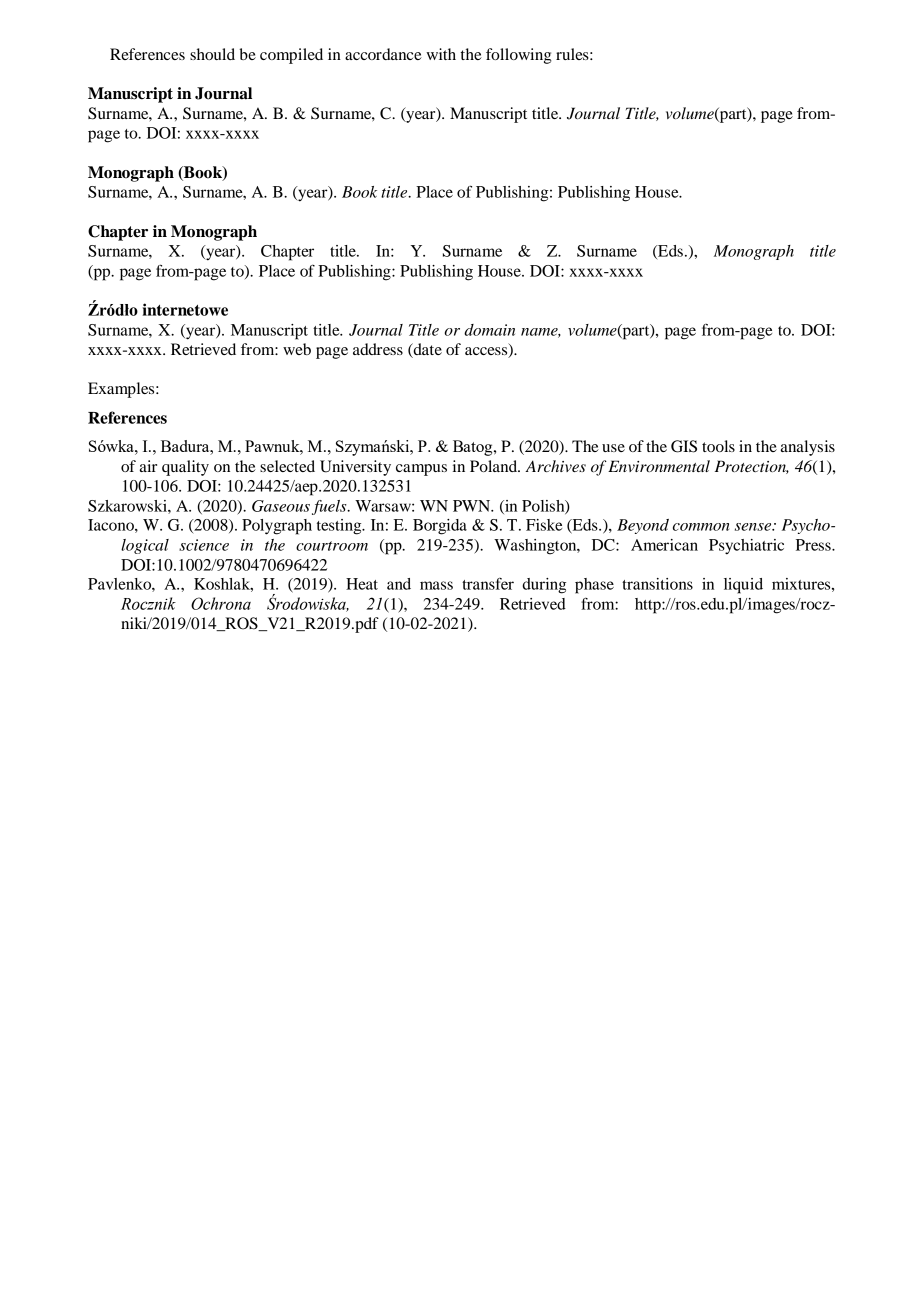 Image resolution: width=924 pixels, height=1308 pixels. Describe the element at coordinates (488, 584) in the document. I see `transfer` at that location.
